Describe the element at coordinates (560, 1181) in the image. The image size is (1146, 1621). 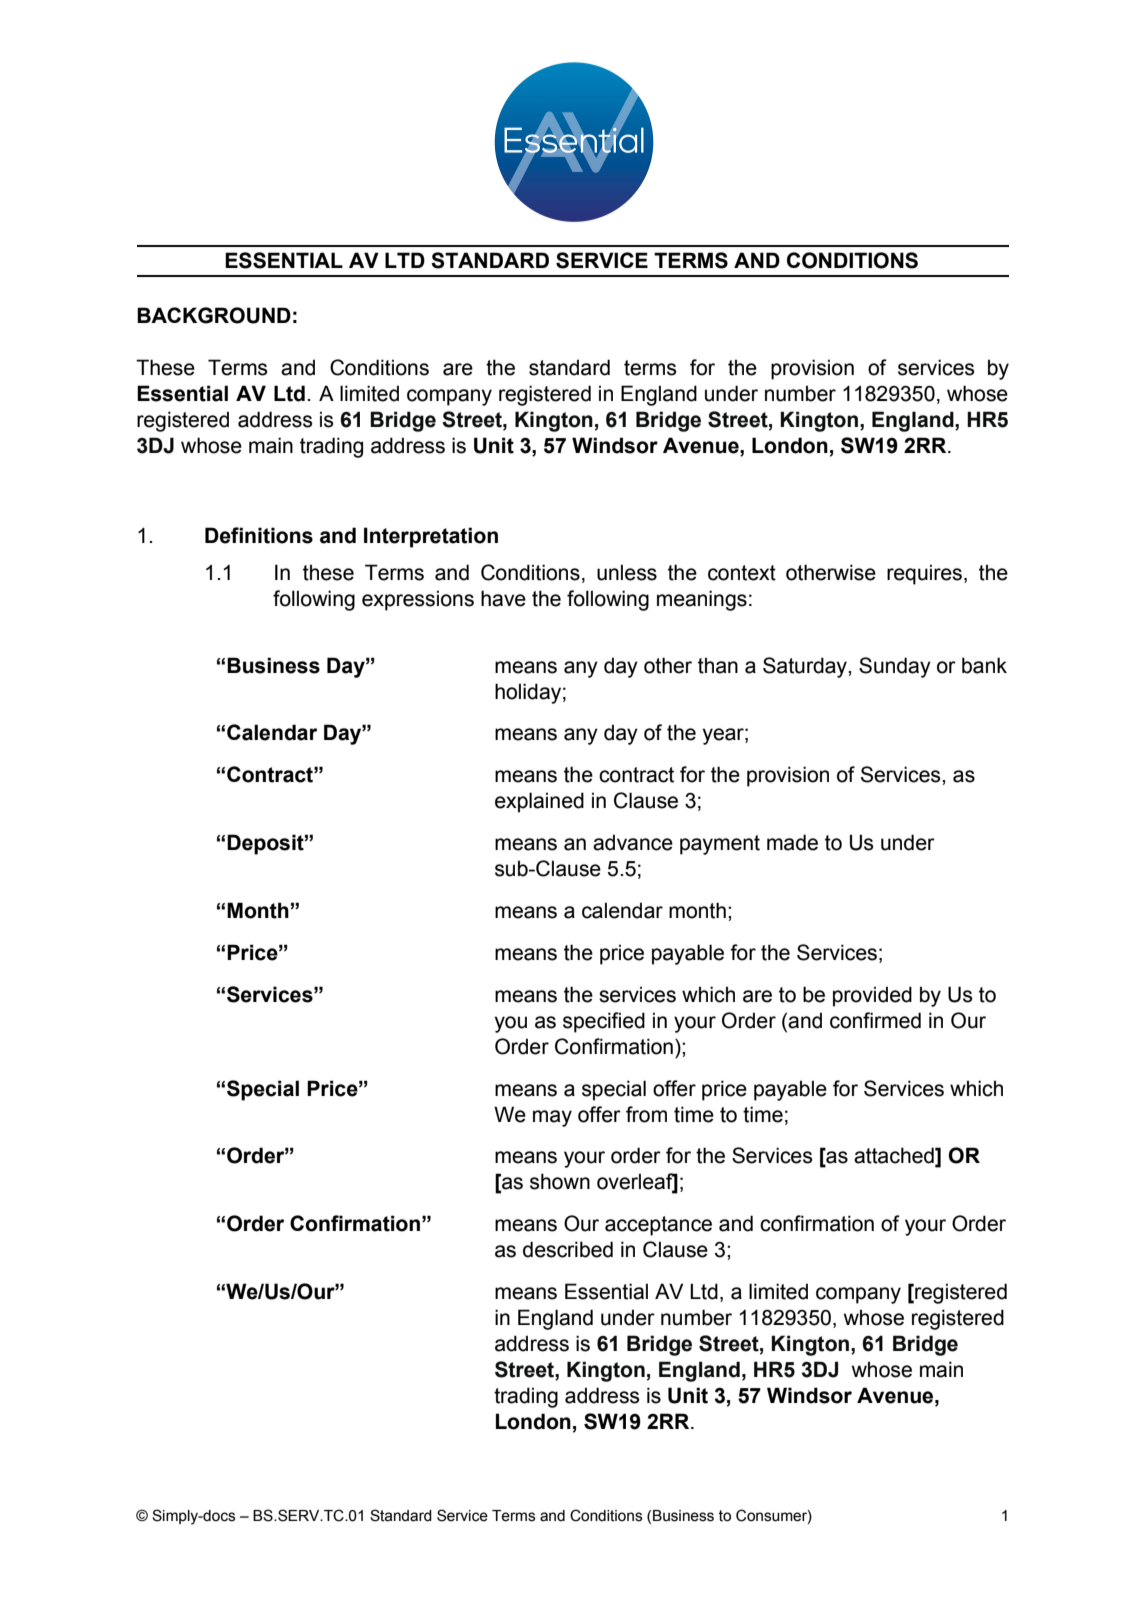
I see `shown` at that location.
